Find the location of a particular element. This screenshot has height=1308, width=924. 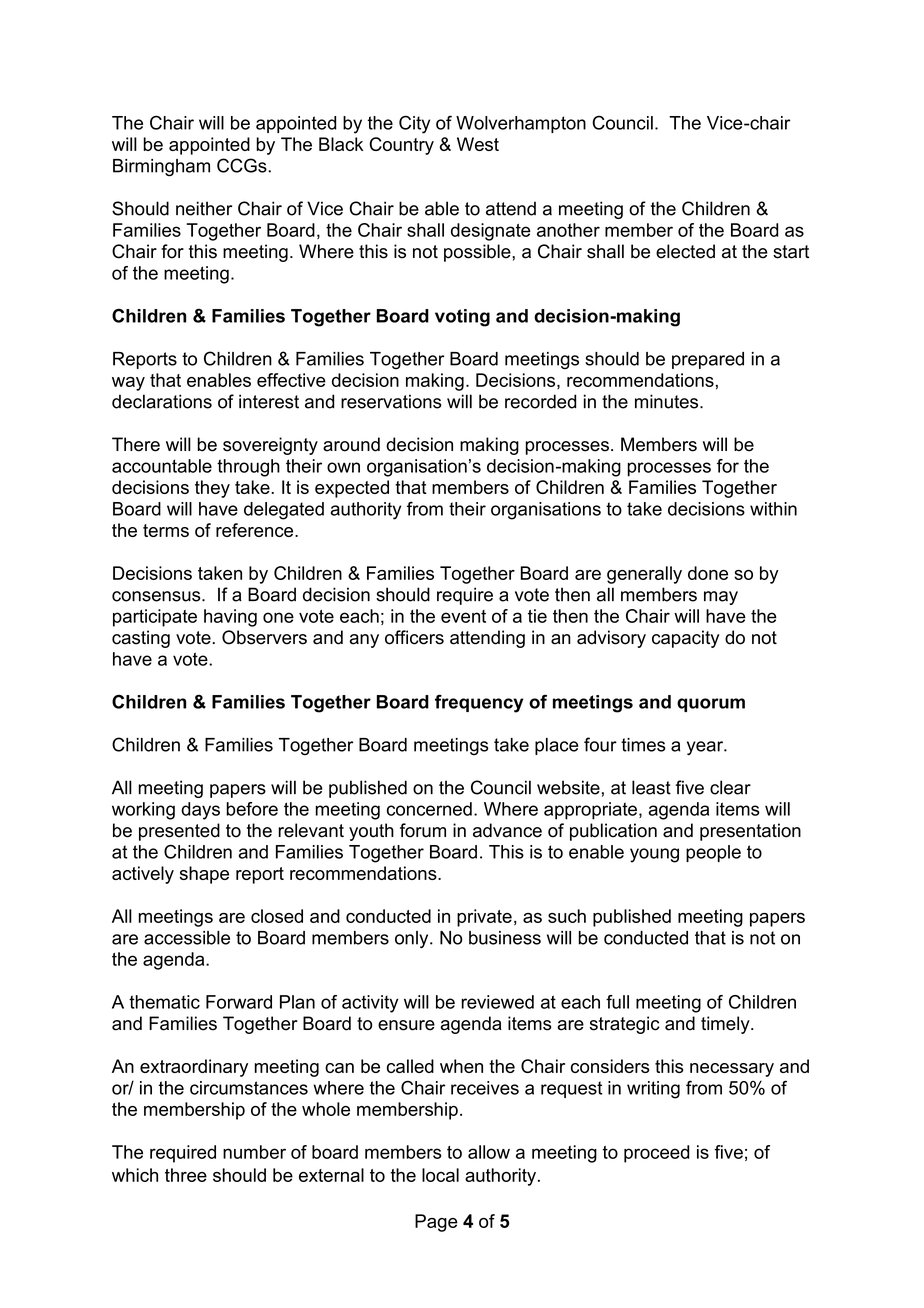

frequency is located at coordinates (479, 703).
